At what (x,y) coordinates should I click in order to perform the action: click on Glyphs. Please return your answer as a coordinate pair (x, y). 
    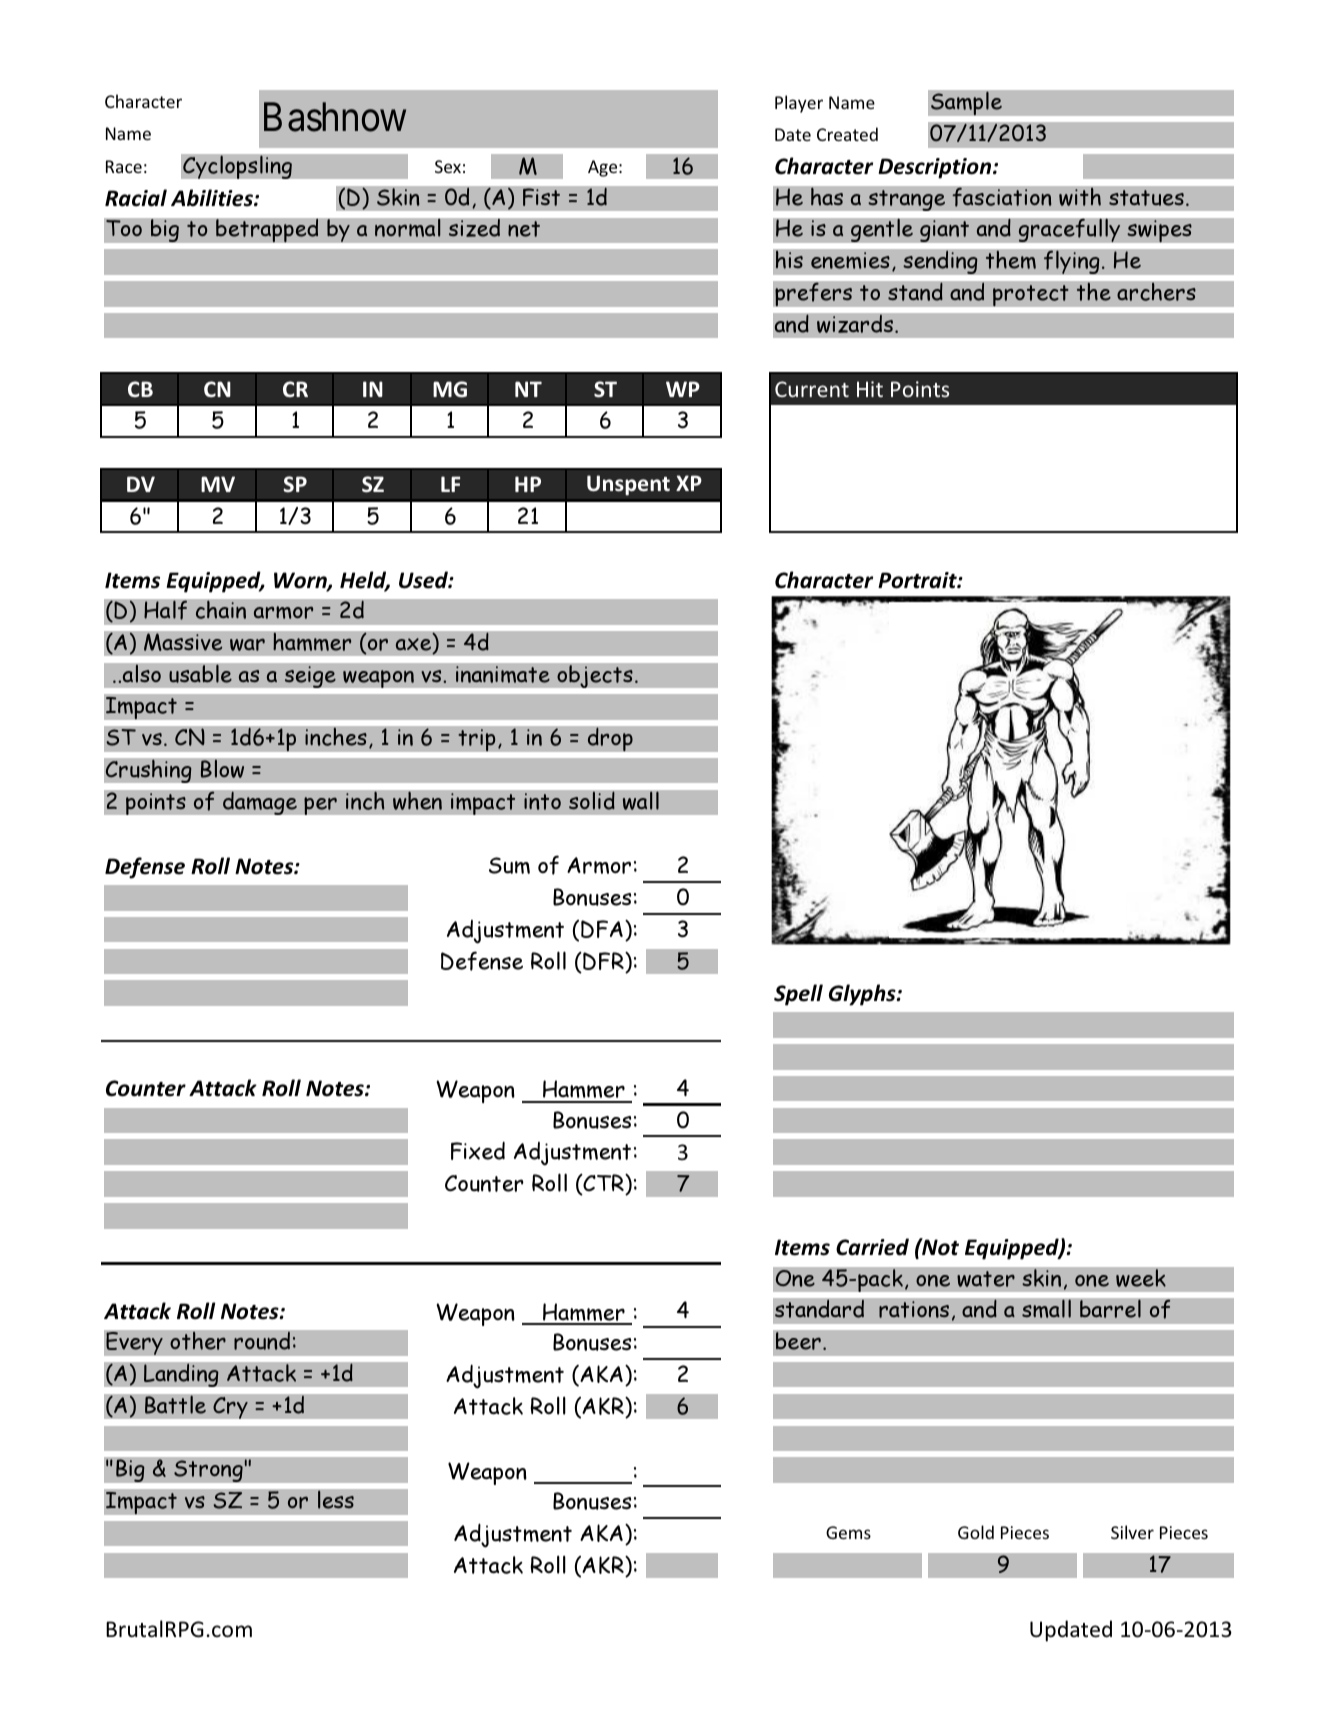
    Looking at the image, I should click on (863, 995).
